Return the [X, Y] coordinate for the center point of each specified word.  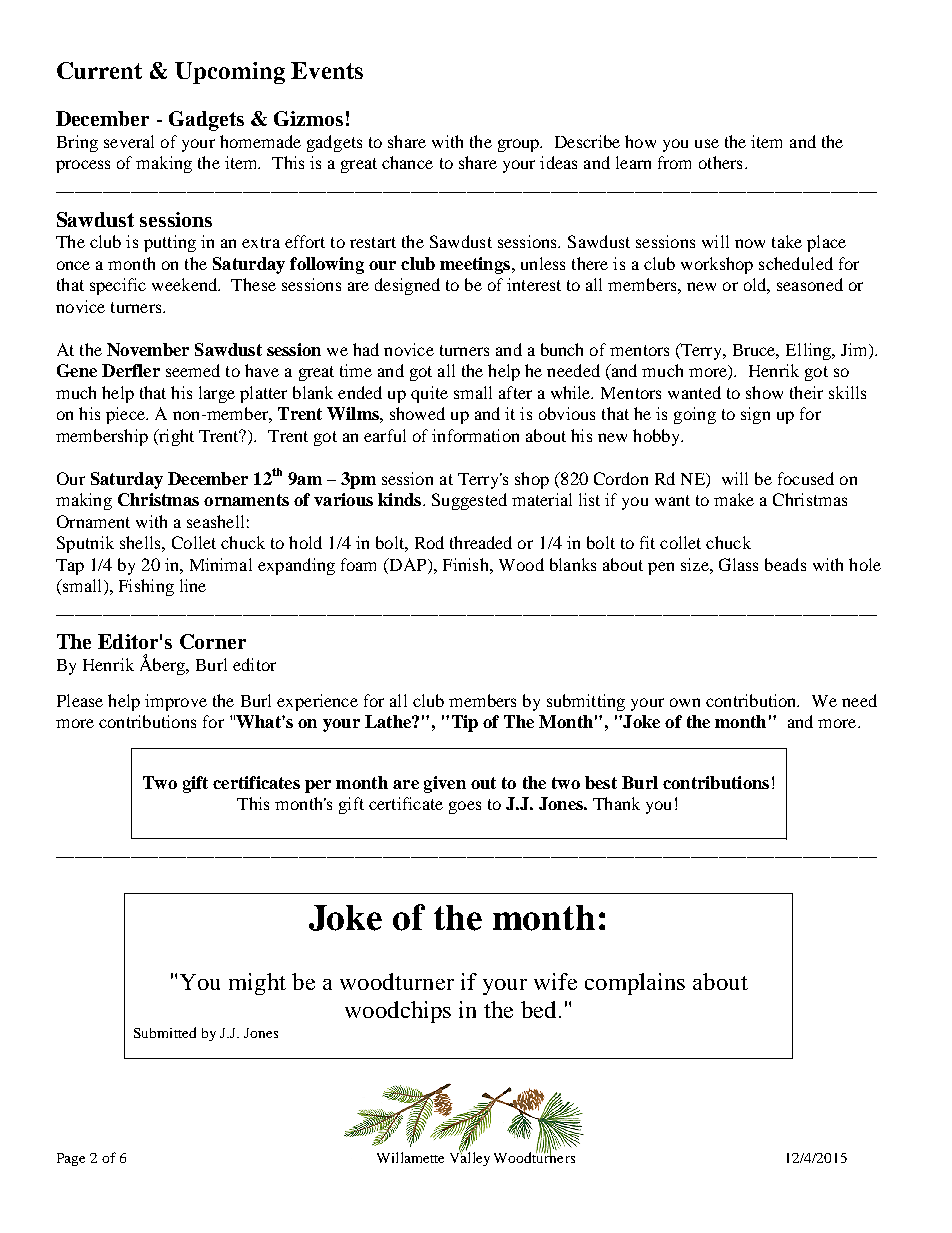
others [720, 162]
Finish [467, 564]
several [129, 141]
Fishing [146, 587]
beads [785, 564]
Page [71, 1159]
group [520, 145]
